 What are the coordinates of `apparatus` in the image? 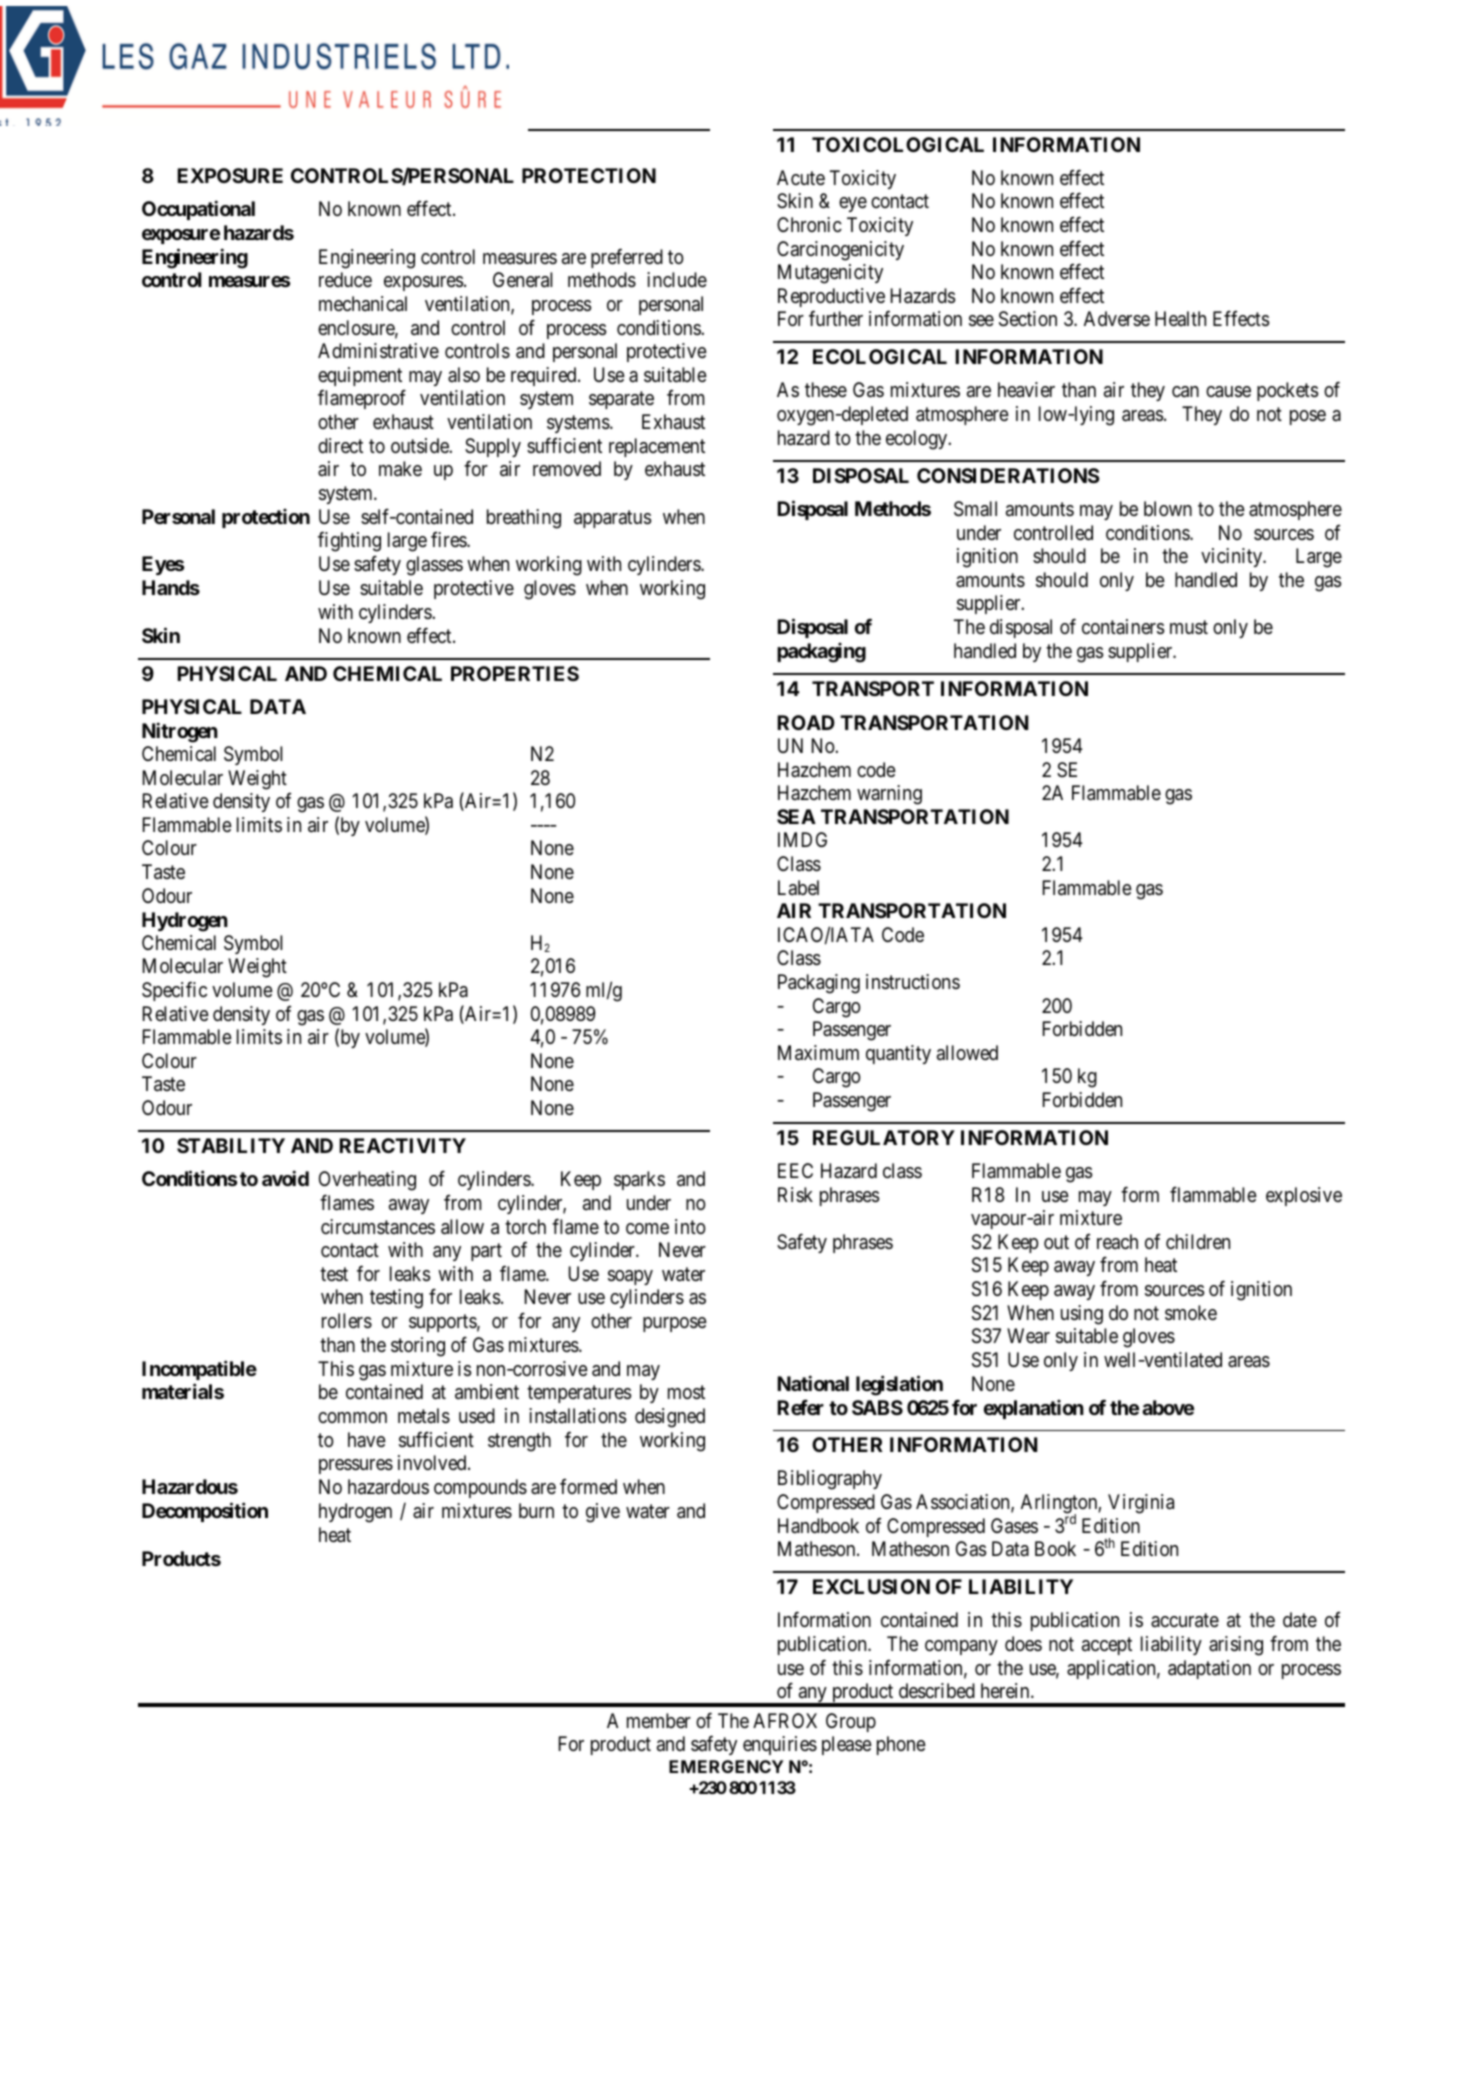 It's located at (612, 519).
